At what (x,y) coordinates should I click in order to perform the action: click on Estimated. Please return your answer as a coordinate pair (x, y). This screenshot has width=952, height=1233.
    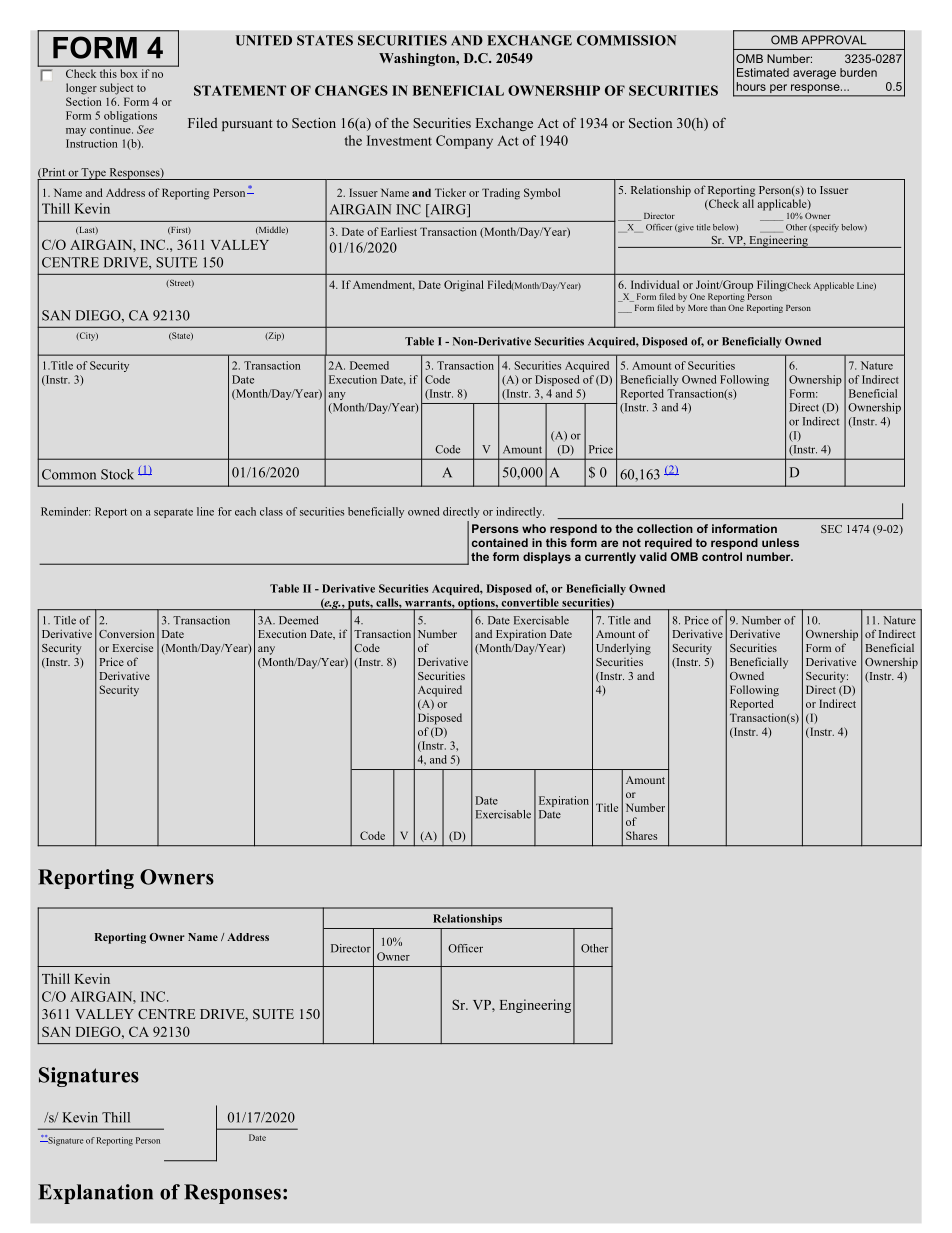
    Looking at the image, I should click on (763, 72).
